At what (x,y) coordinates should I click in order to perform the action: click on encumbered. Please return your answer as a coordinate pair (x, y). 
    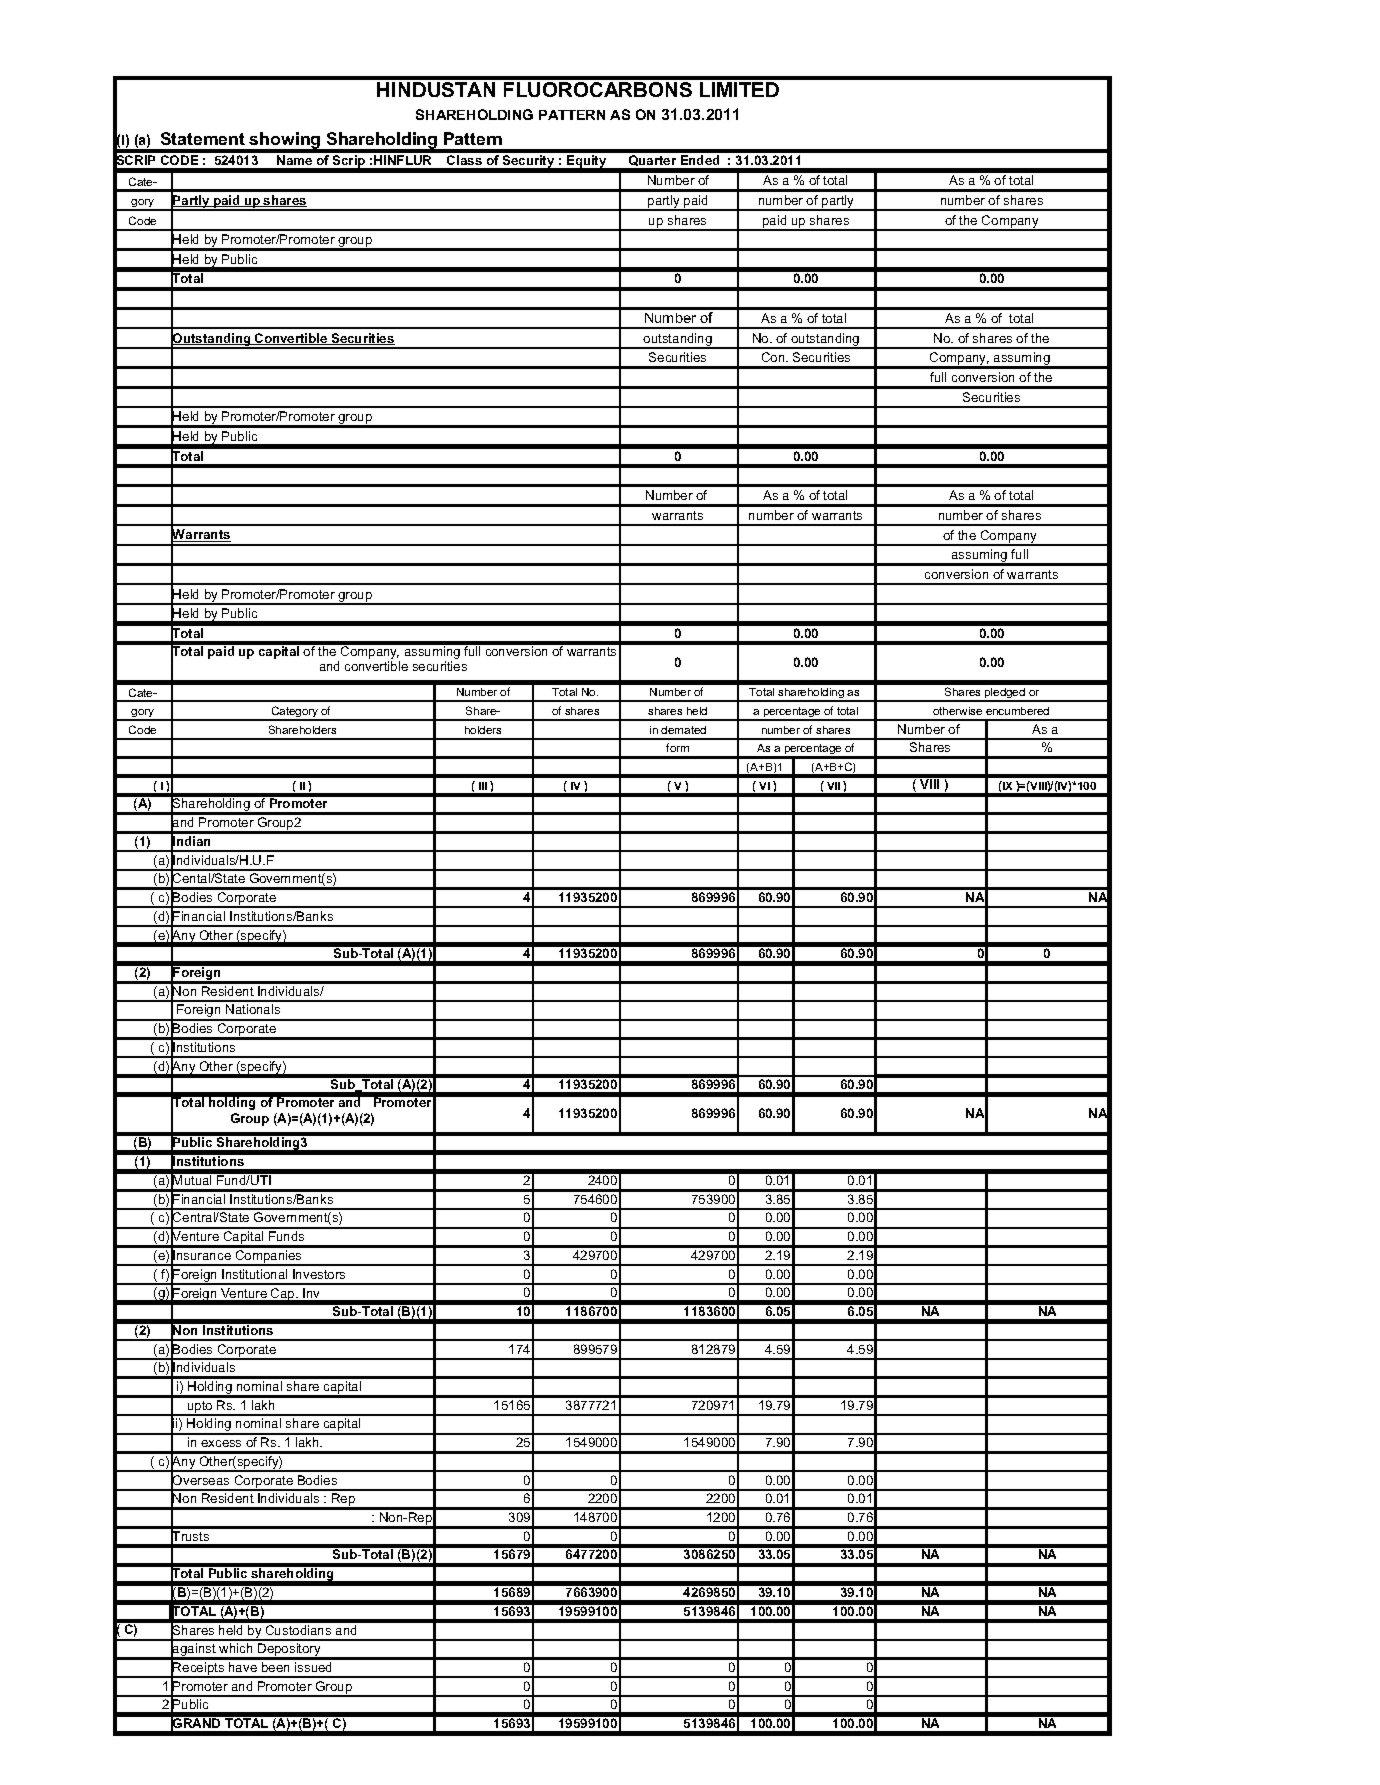
    Looking at the image, I should click on (1017, 711).
